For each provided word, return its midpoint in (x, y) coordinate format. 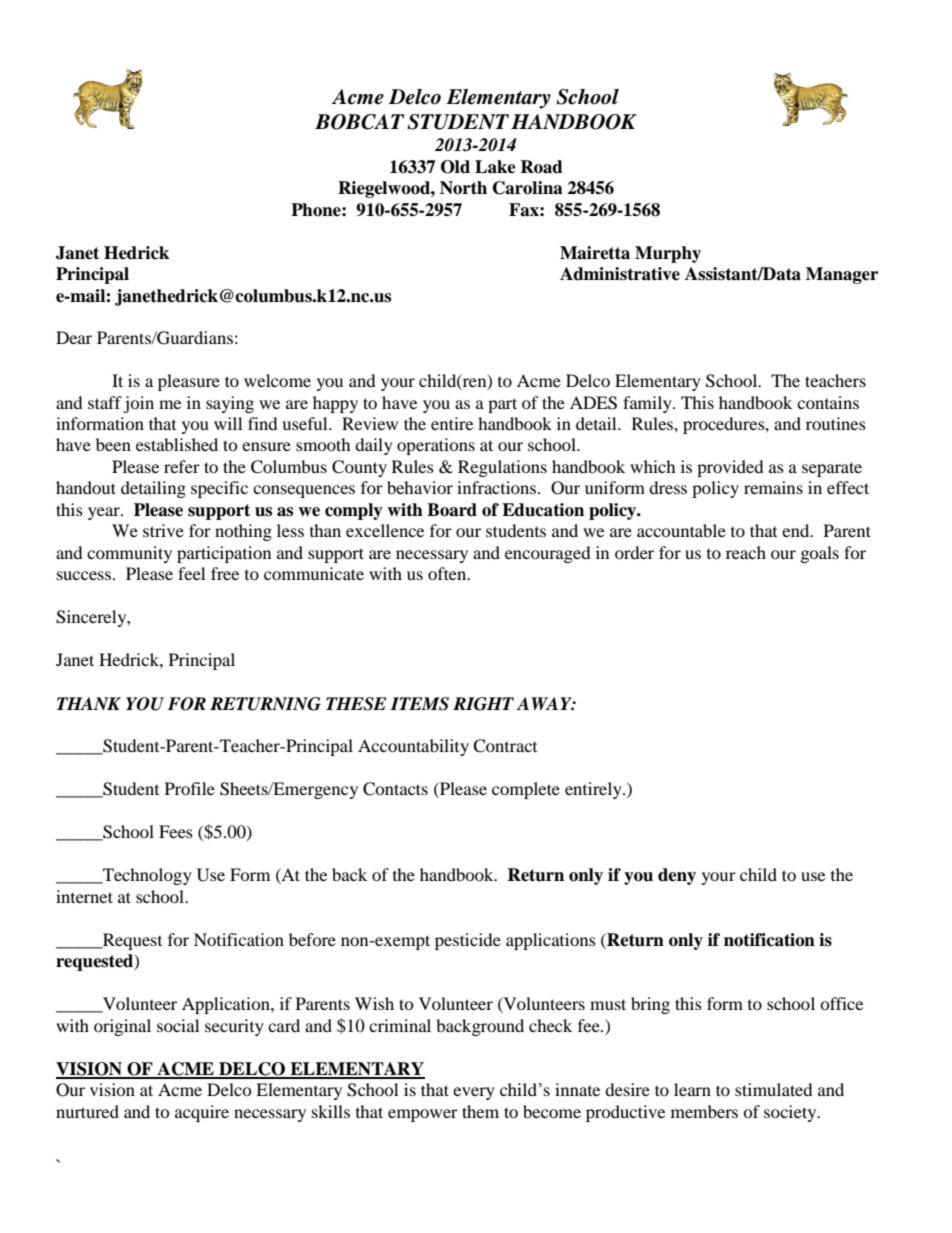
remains (773, 487)
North (463, 188)
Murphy (668, 254)
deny (677, 876)
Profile (190, 788)
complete (526, 790)
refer (182, 466)
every (474, 1093)
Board (452, 510)
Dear (74, 337)
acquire (202, 1113)
